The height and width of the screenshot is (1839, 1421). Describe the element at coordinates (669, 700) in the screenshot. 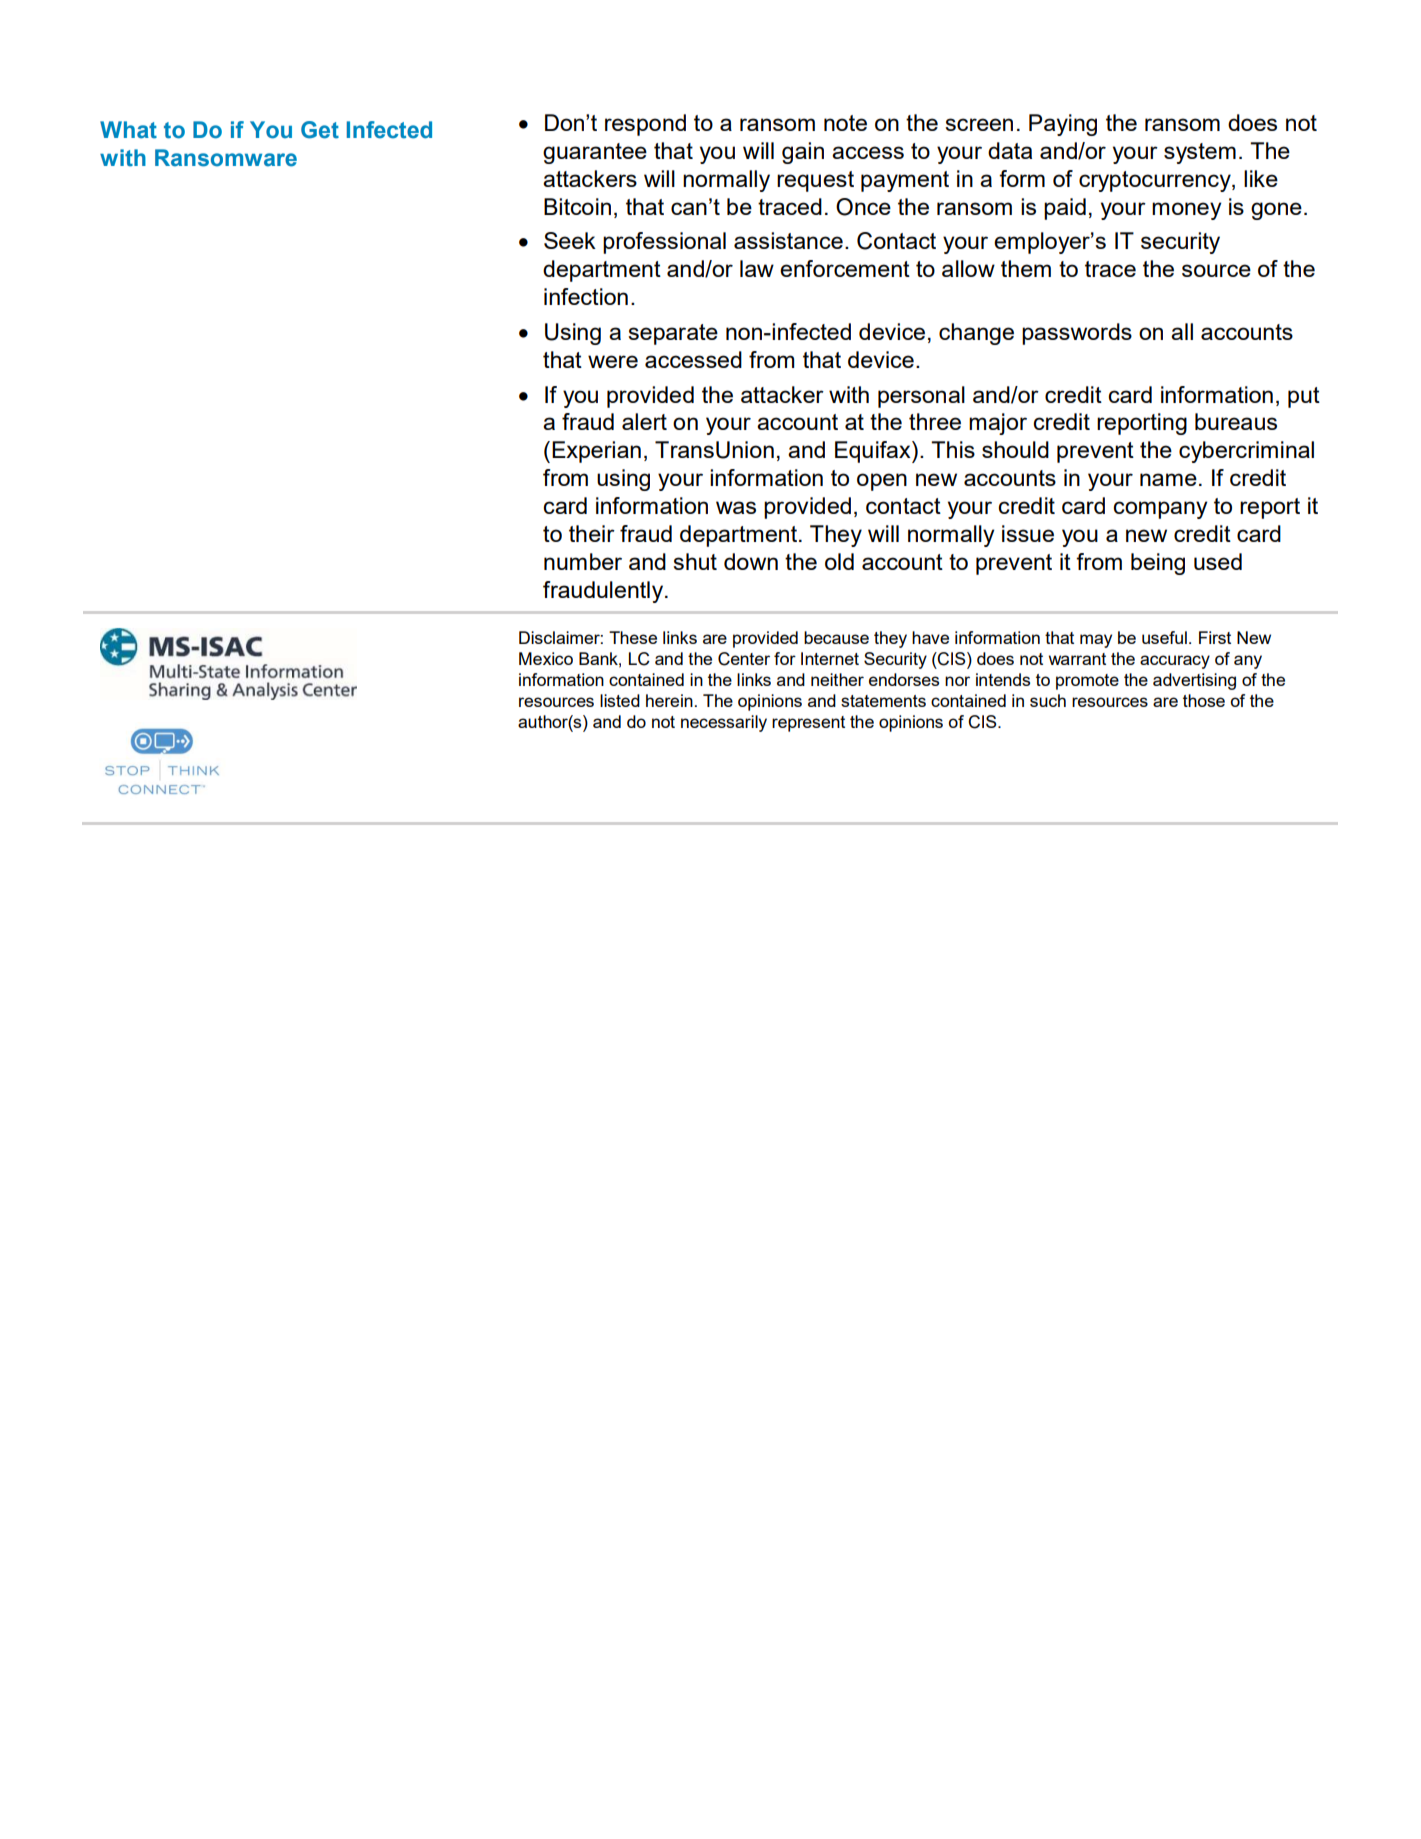

I see `herein` at that location.
